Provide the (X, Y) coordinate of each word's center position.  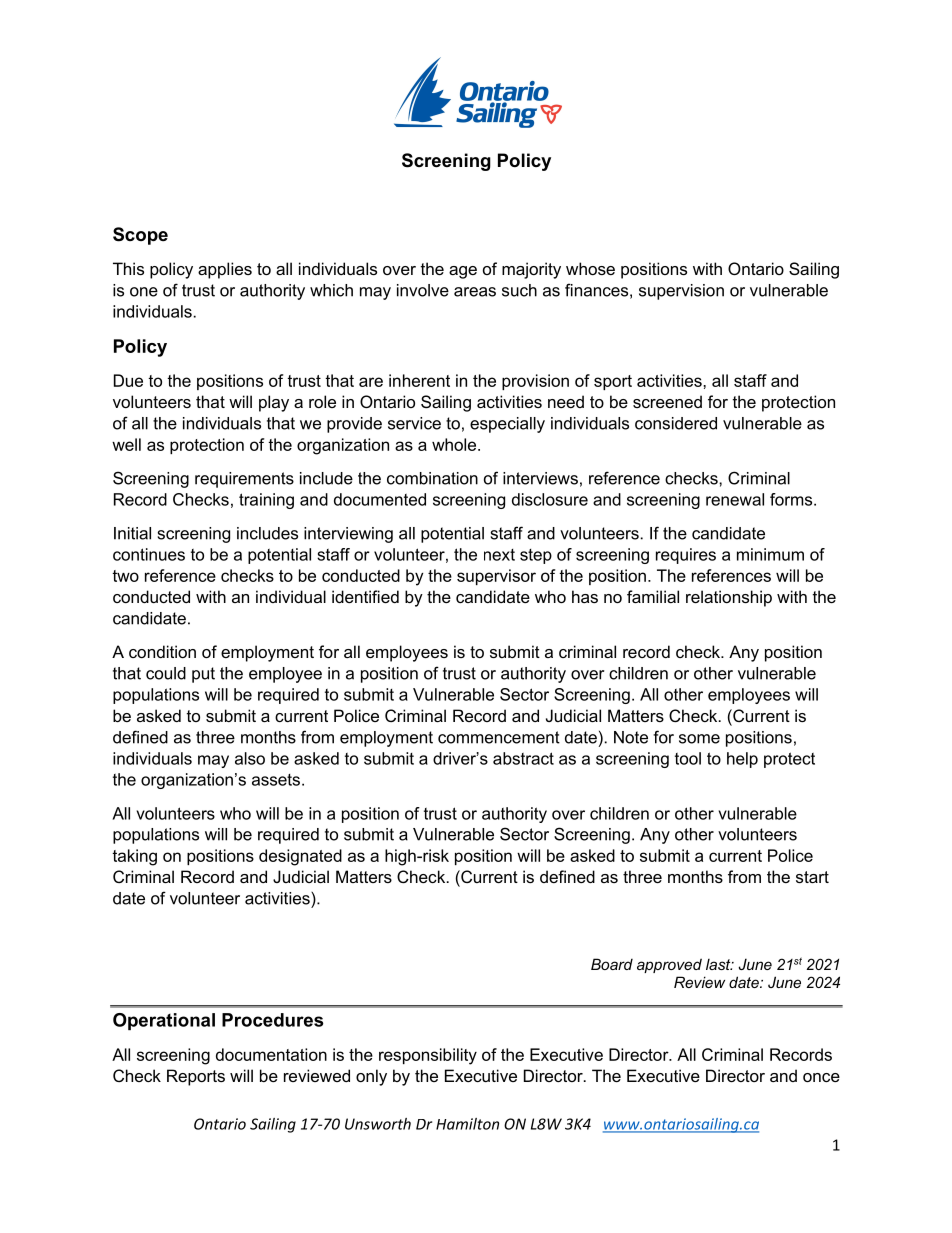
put (203, 675)
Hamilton (467, 1124)
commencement (499, 737)
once (821, 1077)
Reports (196, 1077)
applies (225, 270)
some (699, 739)
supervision (681, 292)
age (463, 272)
